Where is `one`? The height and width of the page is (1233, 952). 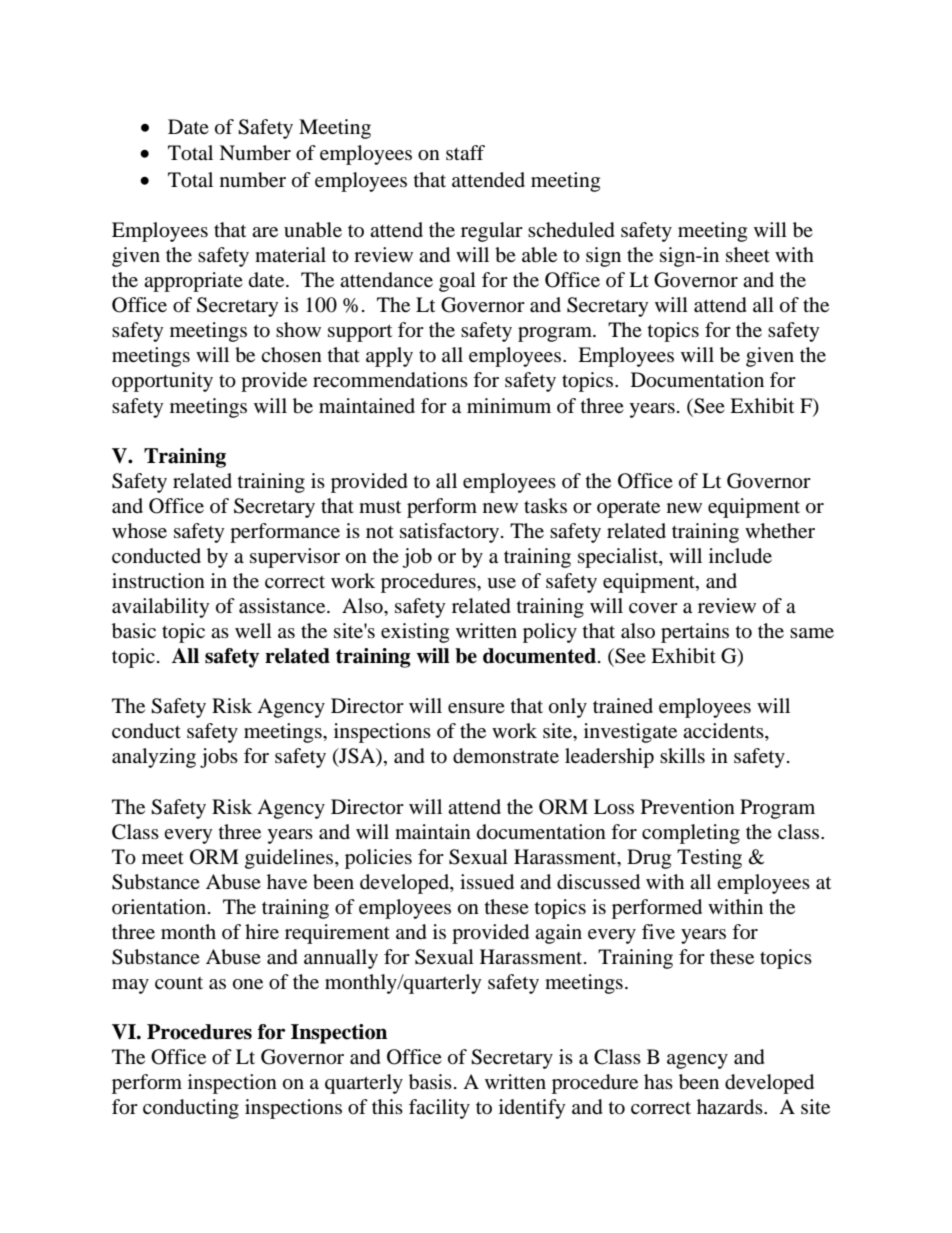 one is located at coordinates (248, 984).
